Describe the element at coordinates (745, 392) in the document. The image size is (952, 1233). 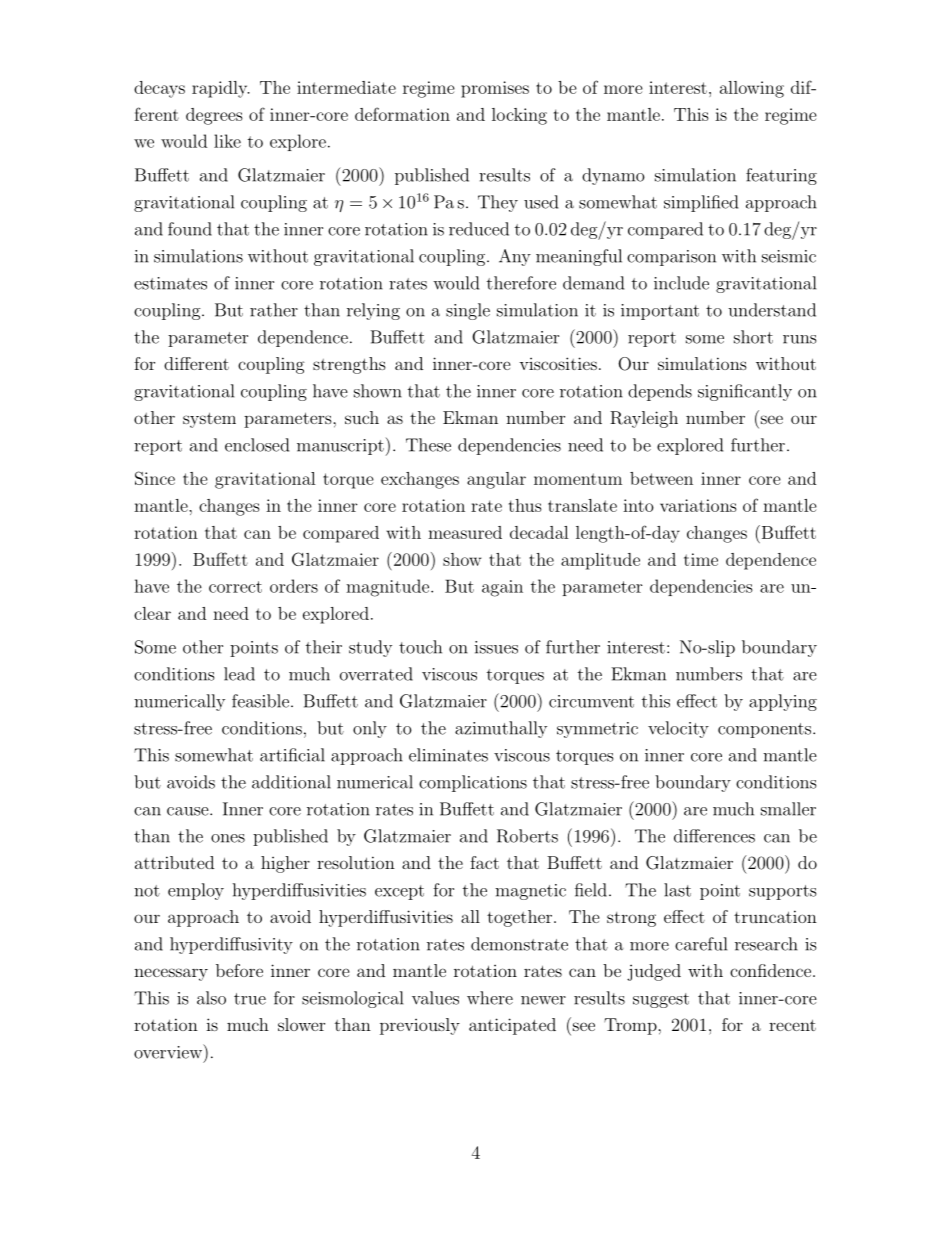
I see `significantly` at that location.
